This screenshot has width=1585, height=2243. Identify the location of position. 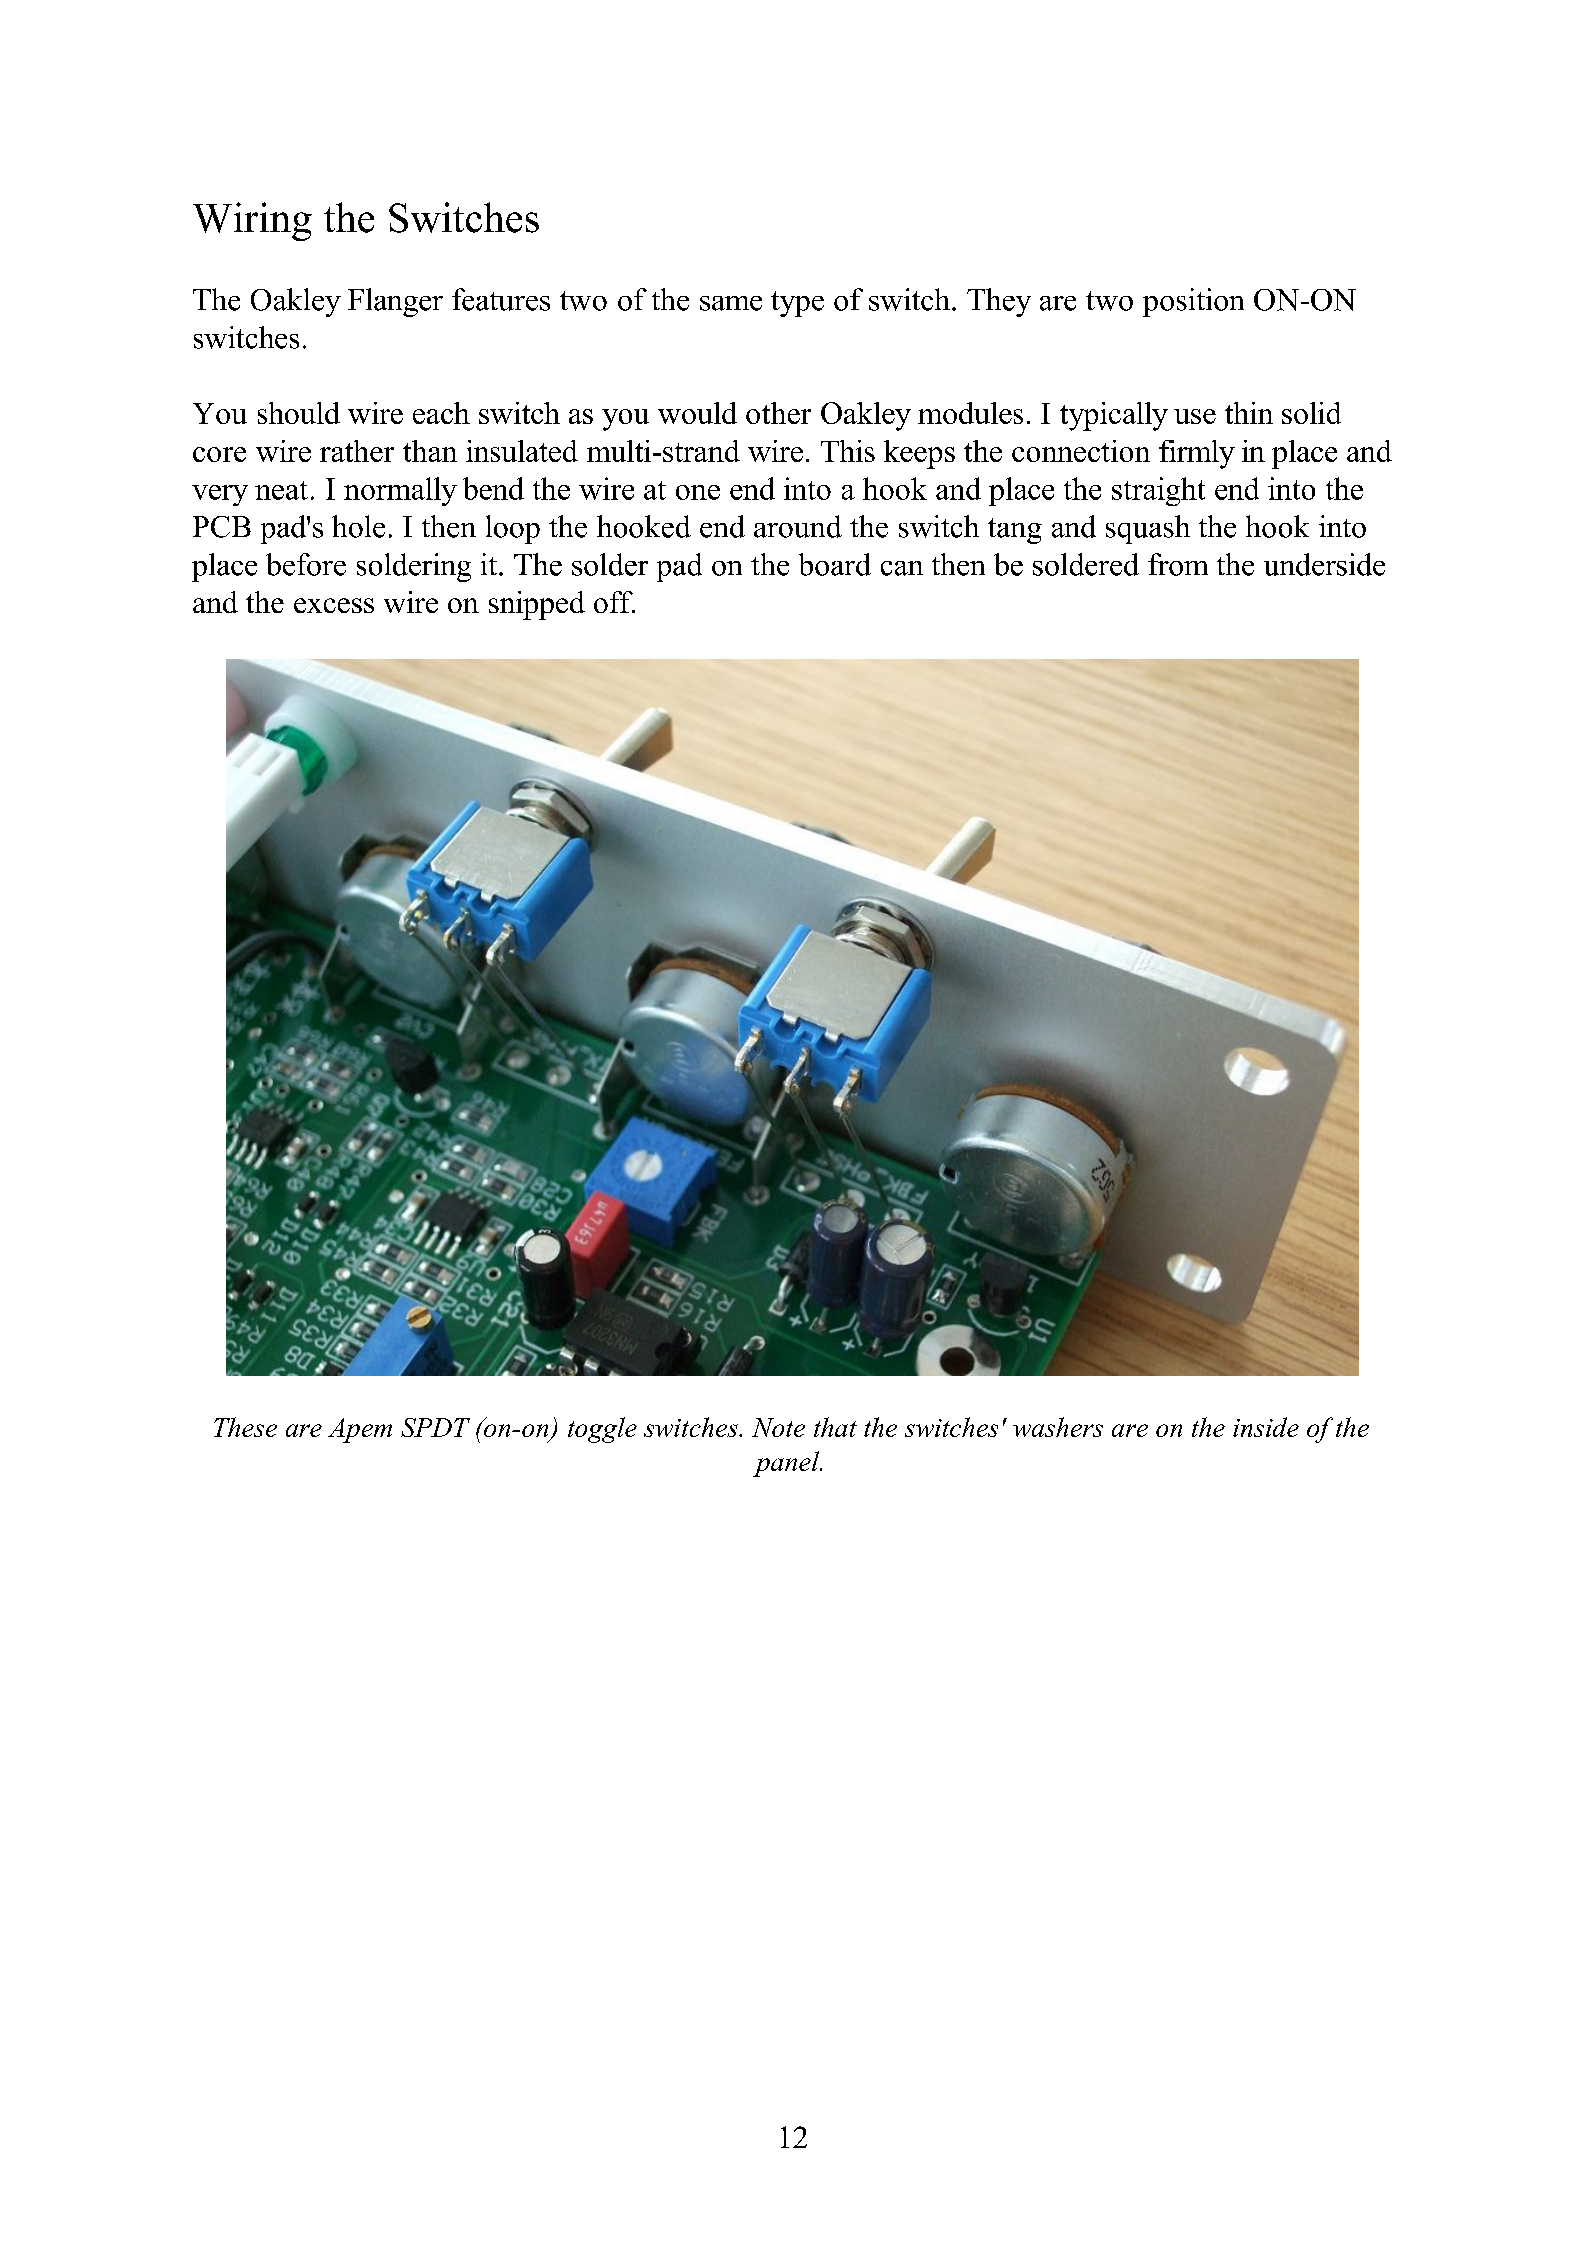
(1193, 302).
